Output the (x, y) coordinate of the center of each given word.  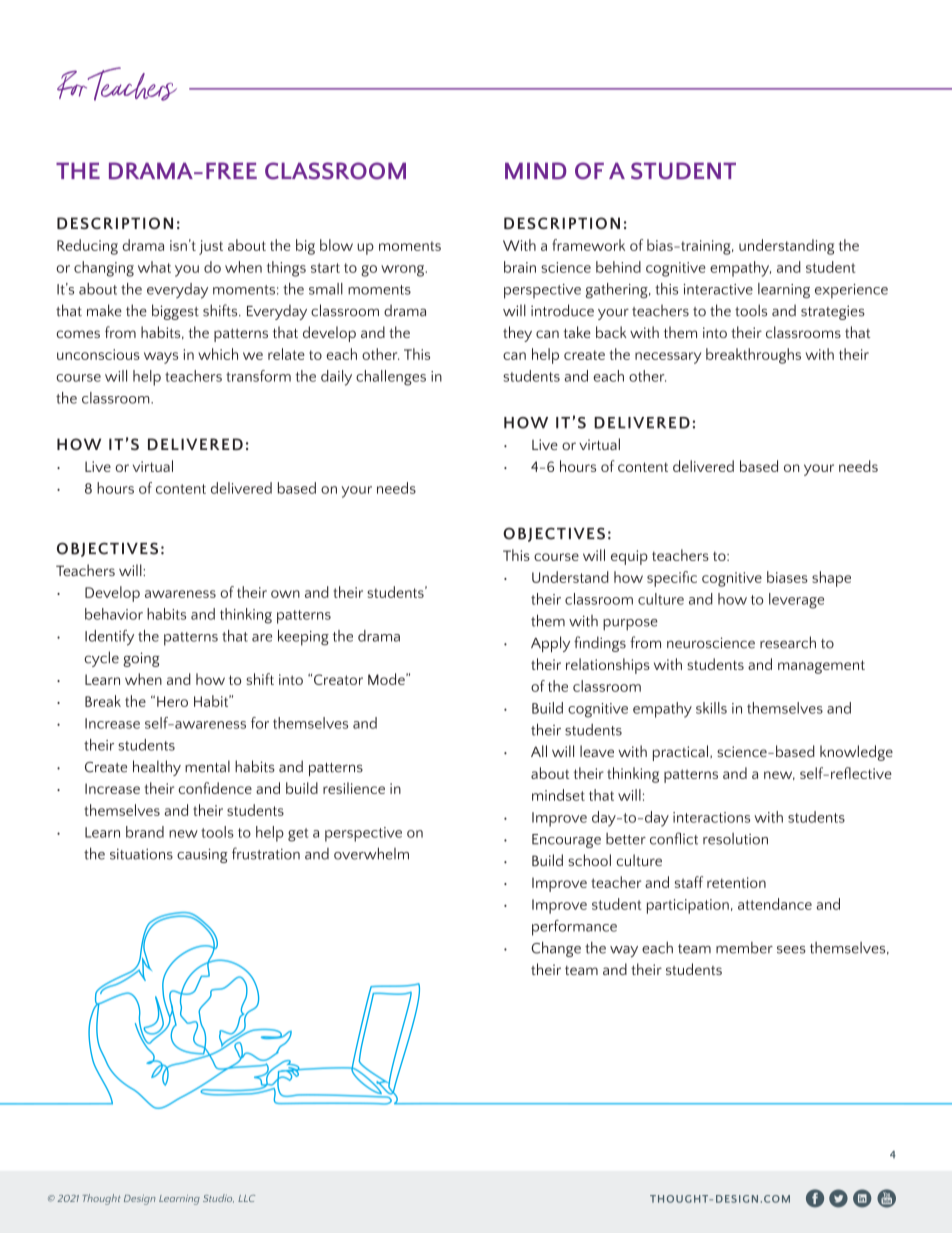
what (154, 267)
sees (791, 950)
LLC (246, 1198)
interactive (718, 289)
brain (520, 267)
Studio (218, 1198)
